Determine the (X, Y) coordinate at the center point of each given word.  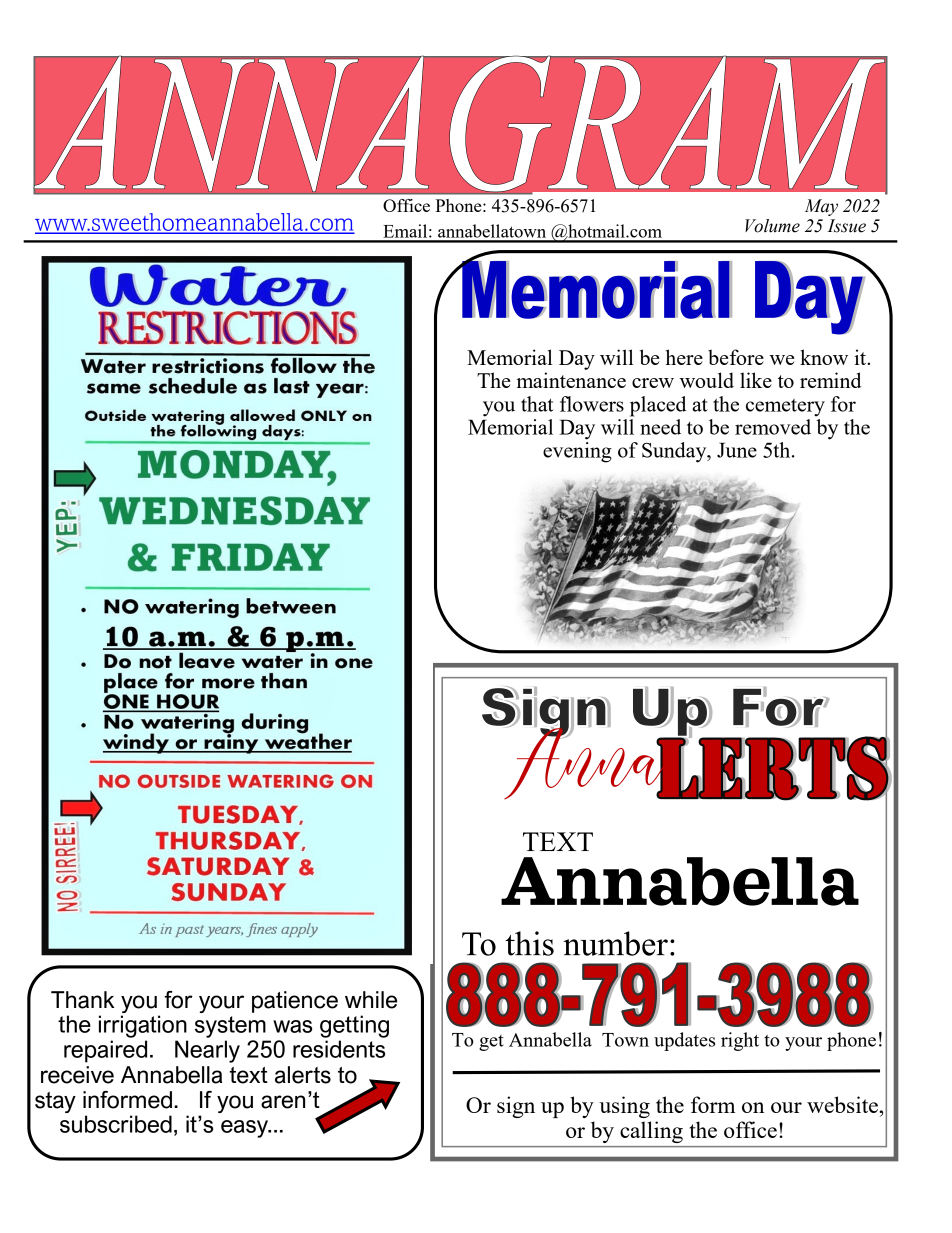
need (660, 427)
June (737, 450)
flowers (592, 404)
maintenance (571, 380)
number (615, 943)
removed (773, 427)
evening (577, 452)
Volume (772, 226)
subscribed (116, 1124)
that (537, 404)
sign (516, 1107)
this (530, 943)
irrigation (143, 1026)
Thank (82, 1000)
